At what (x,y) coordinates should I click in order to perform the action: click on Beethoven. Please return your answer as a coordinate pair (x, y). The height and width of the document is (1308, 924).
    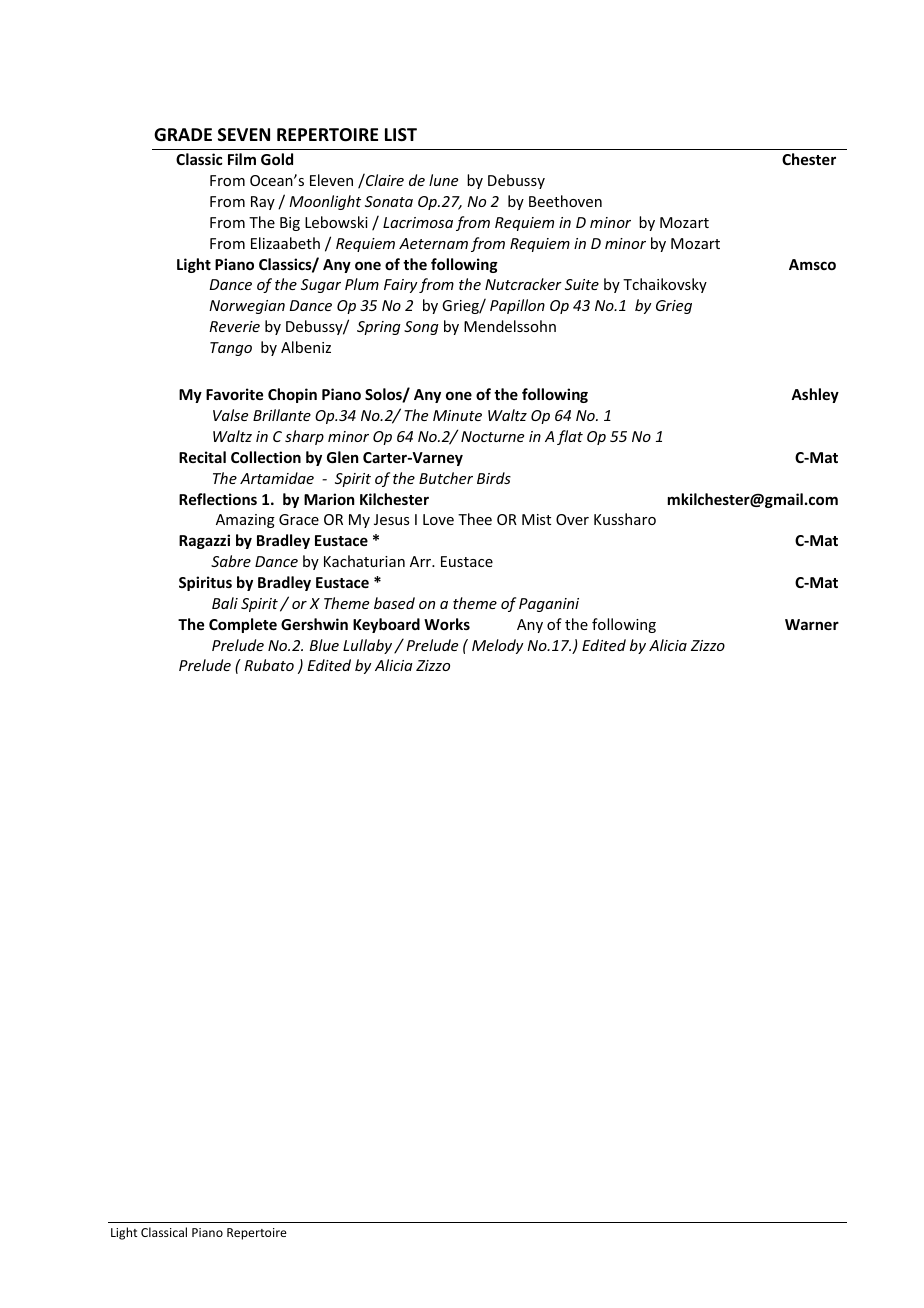
    Looking at the image, I should click on (565, 201).
